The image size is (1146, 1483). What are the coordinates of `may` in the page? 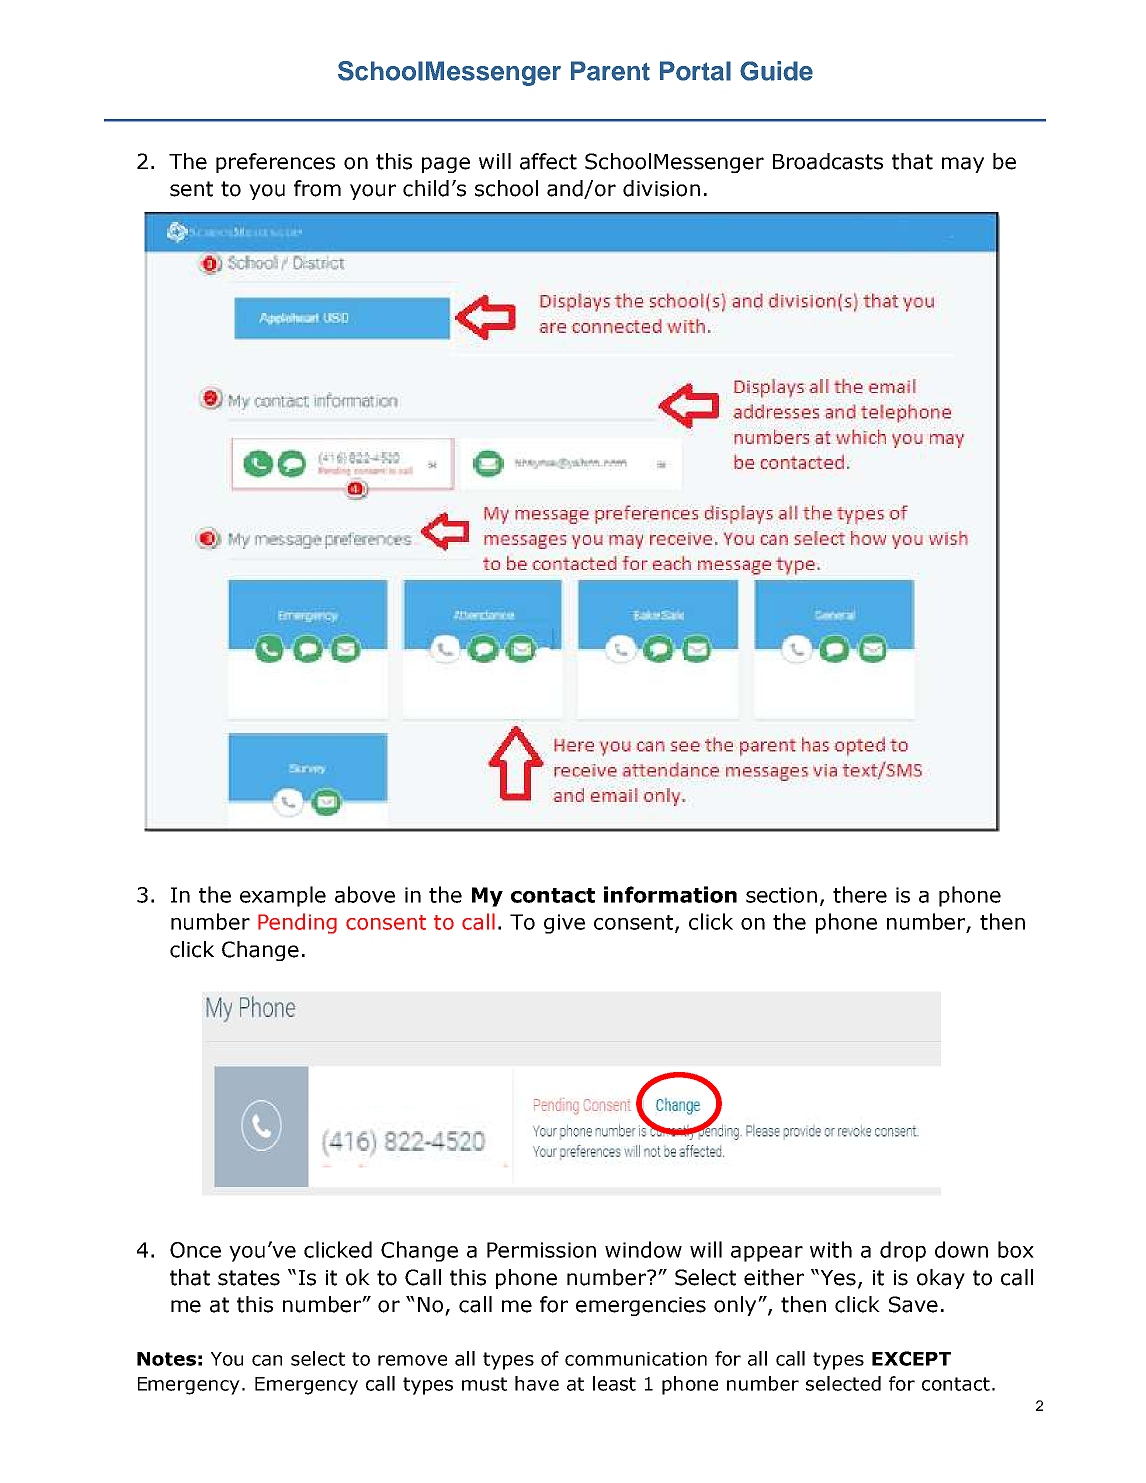 It's located at (963, 165).
